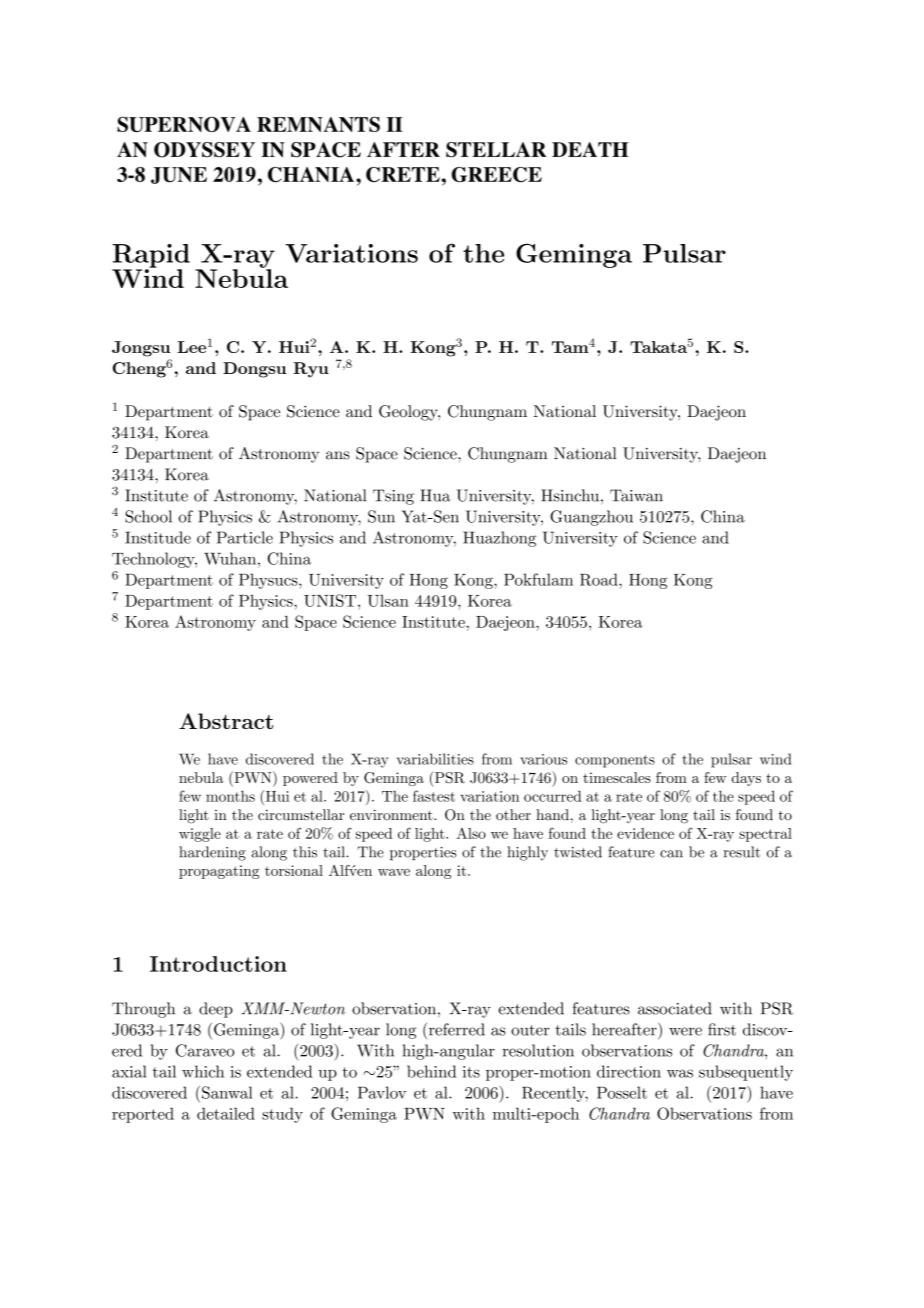  I want to click on Road, so click(600, 579).
